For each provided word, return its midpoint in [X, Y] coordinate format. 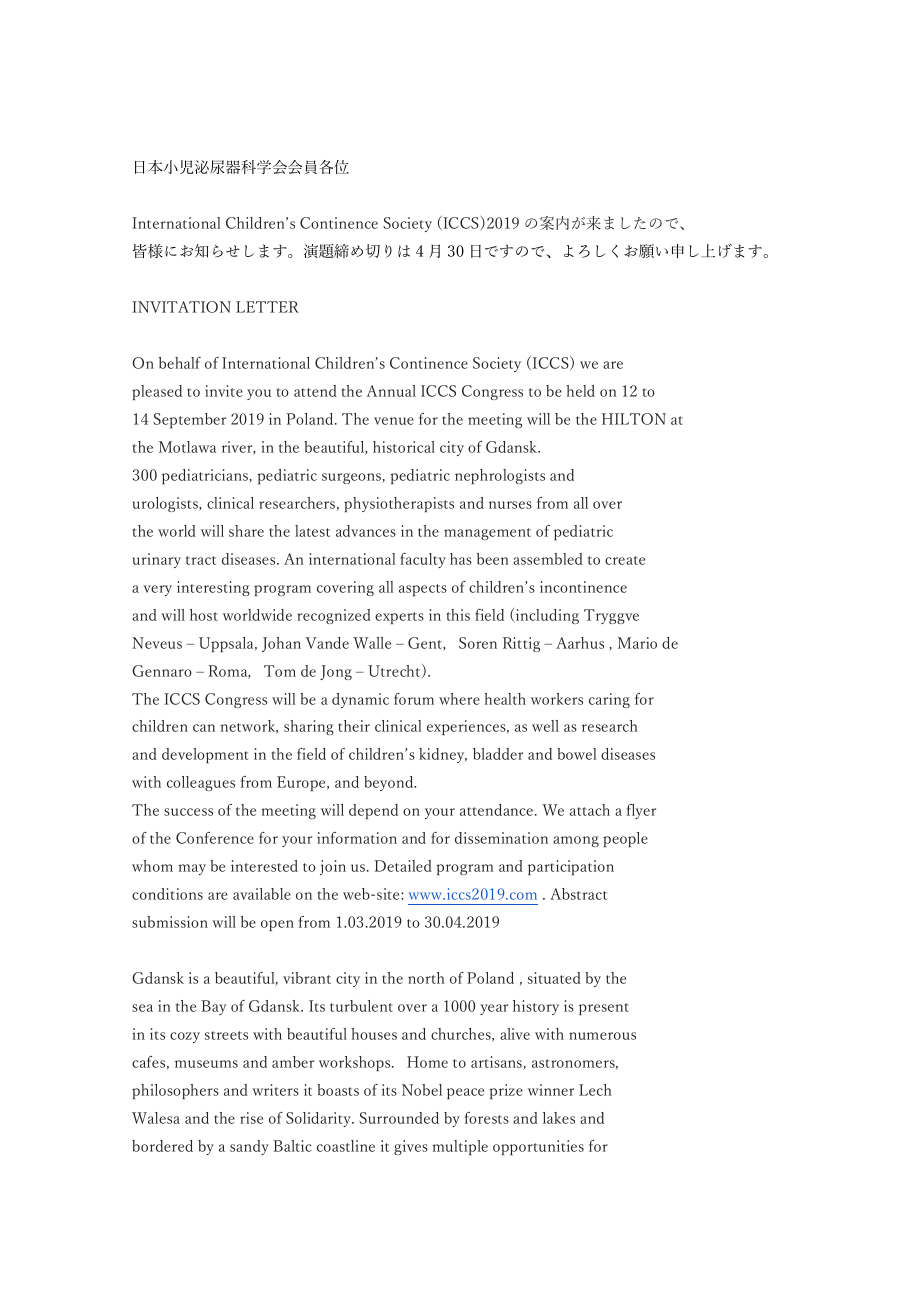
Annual [391, 391]
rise [251, 1118]
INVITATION [181, 307]
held [580, 391]
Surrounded [399, 1118]
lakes [559, 1118]
